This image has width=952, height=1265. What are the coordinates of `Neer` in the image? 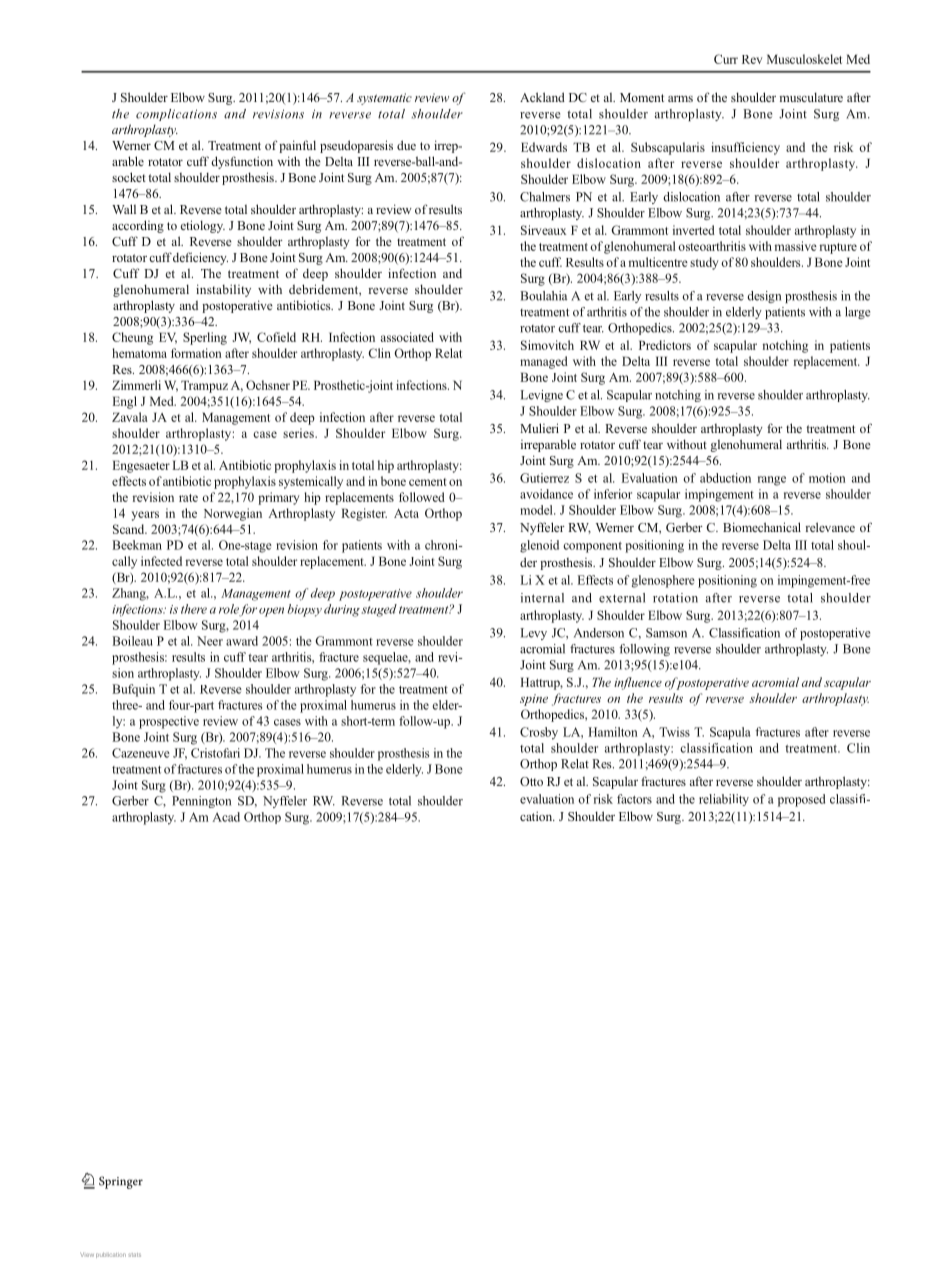 It's located at (210, 641).
